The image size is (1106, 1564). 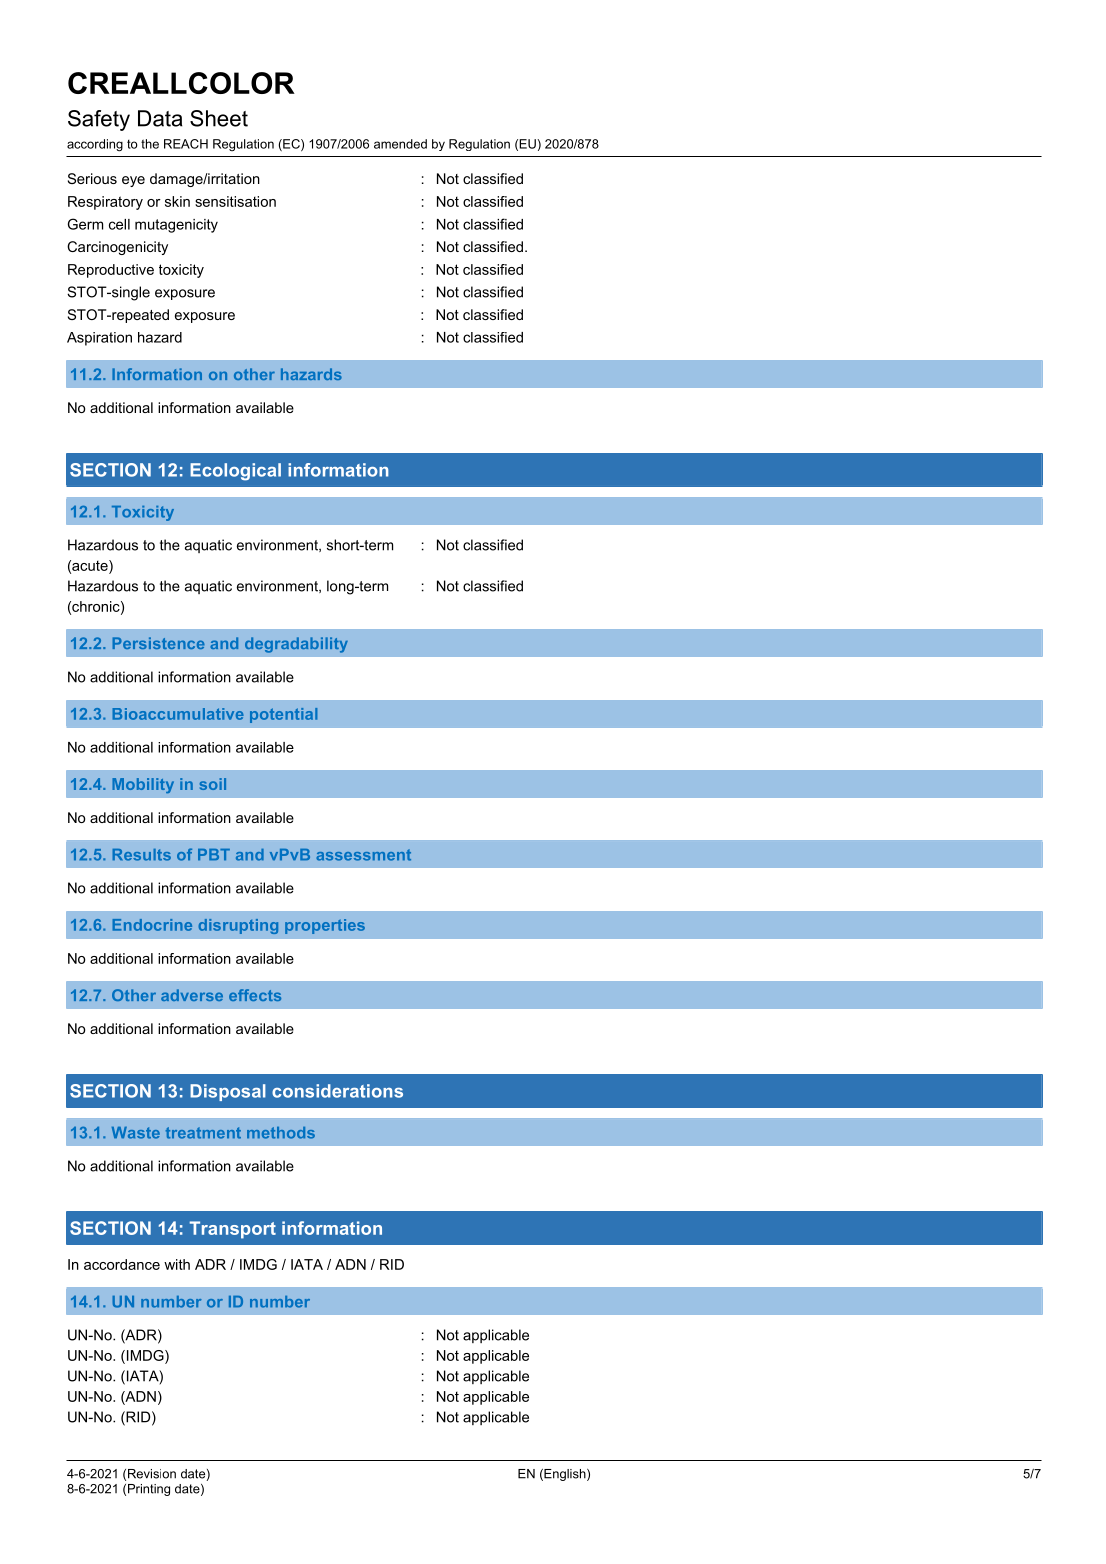 I want to click on potential, so click(x=283, y=715).
